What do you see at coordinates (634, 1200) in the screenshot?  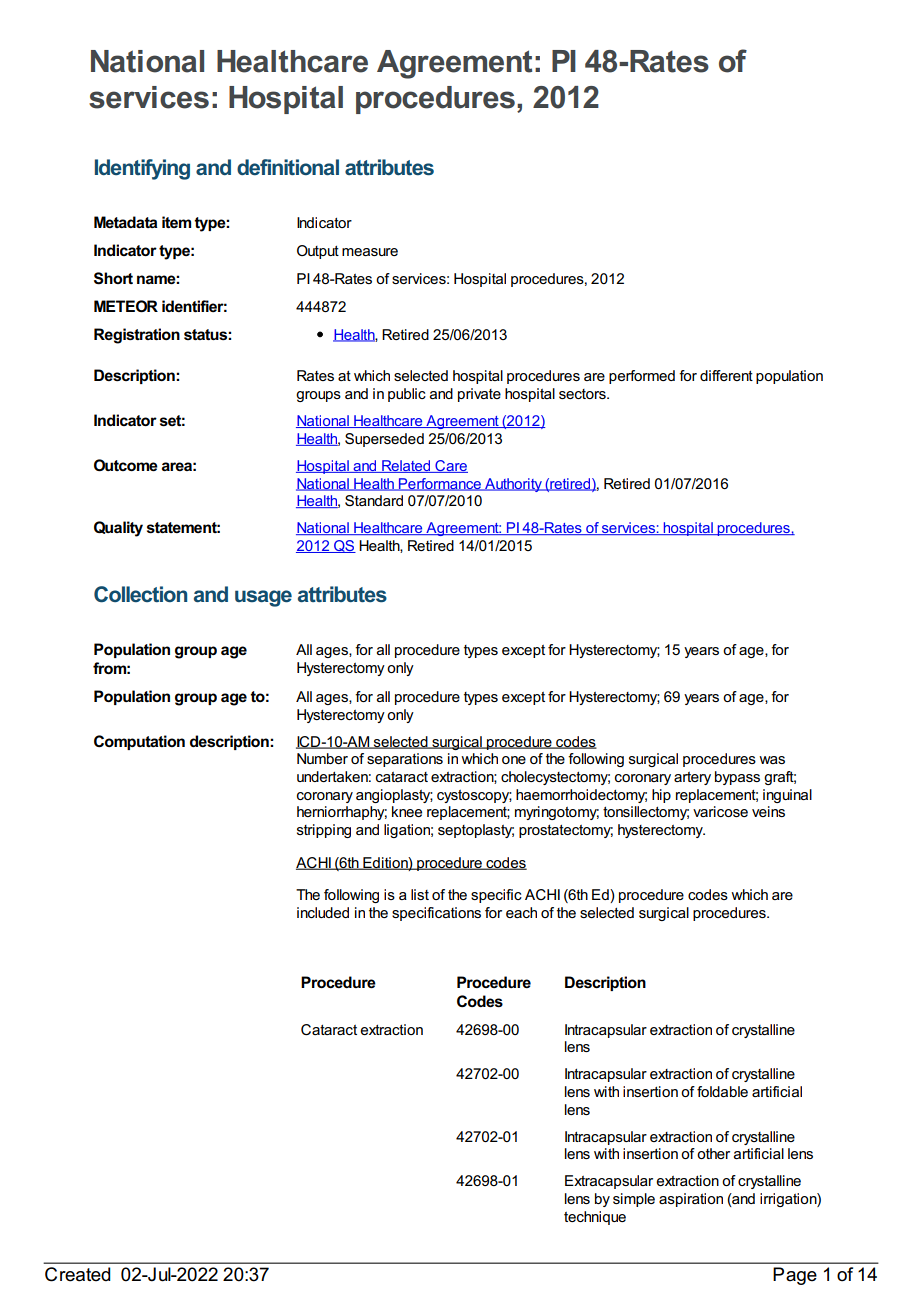 I see `simple` at bounding box center [634, 1200].
